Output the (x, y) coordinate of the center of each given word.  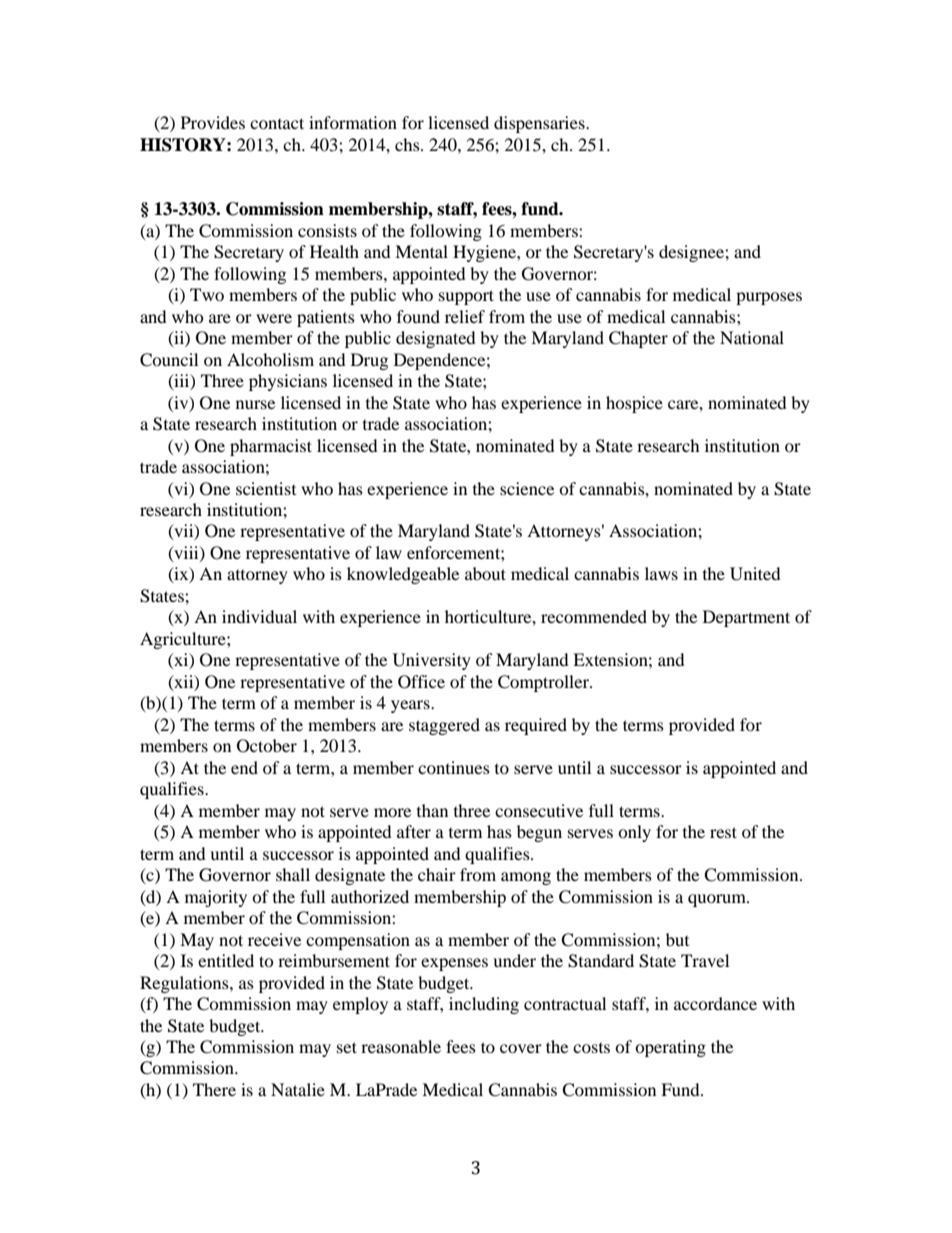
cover (521, 1048)
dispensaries (540, 124)
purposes (769, 298)
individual (259, 616)
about (485, 573)
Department (746, 618)
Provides (213, 122)
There (214, 1089)
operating (670, 1048)
